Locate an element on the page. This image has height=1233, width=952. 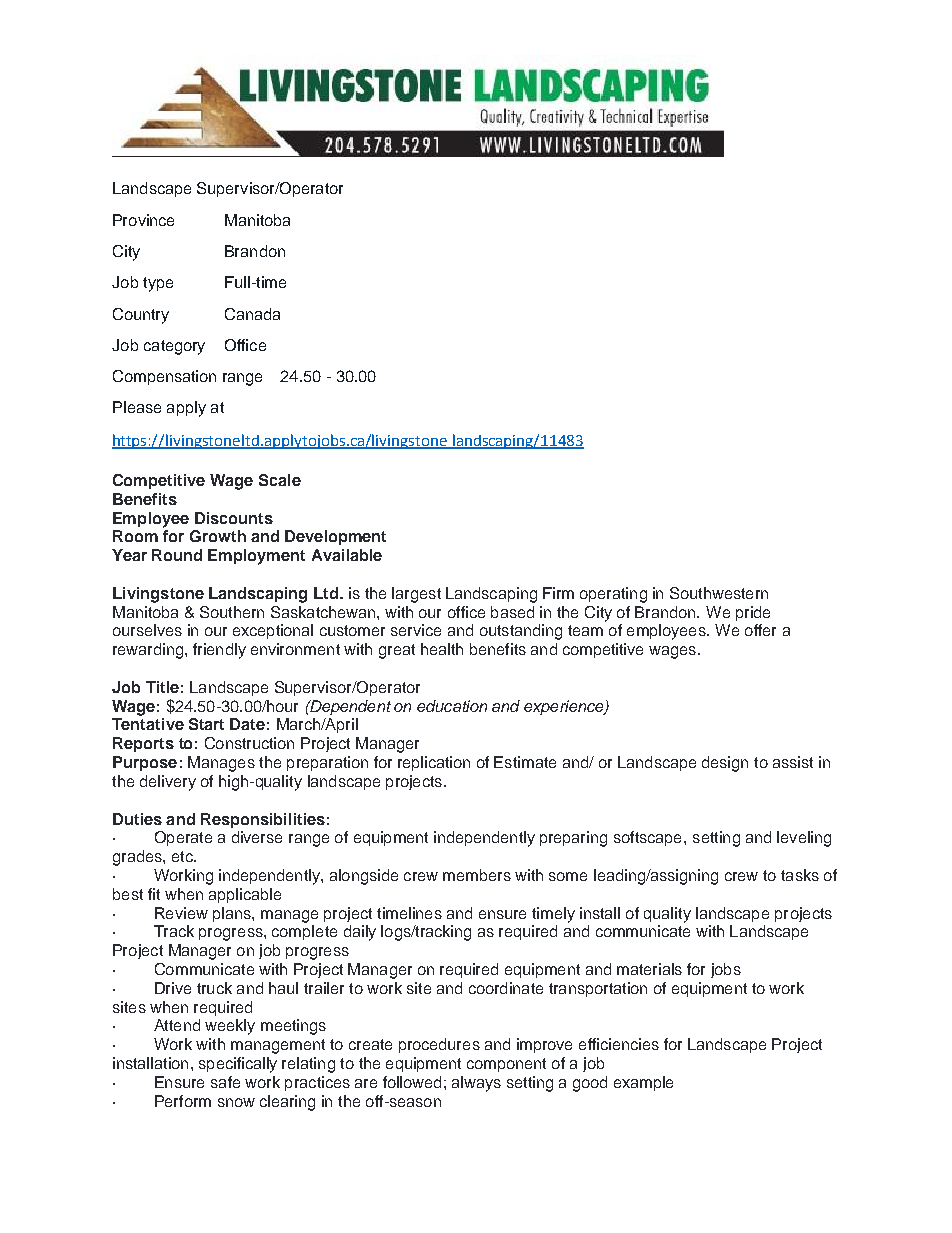
safe is located at coordinates (225, 1082).
